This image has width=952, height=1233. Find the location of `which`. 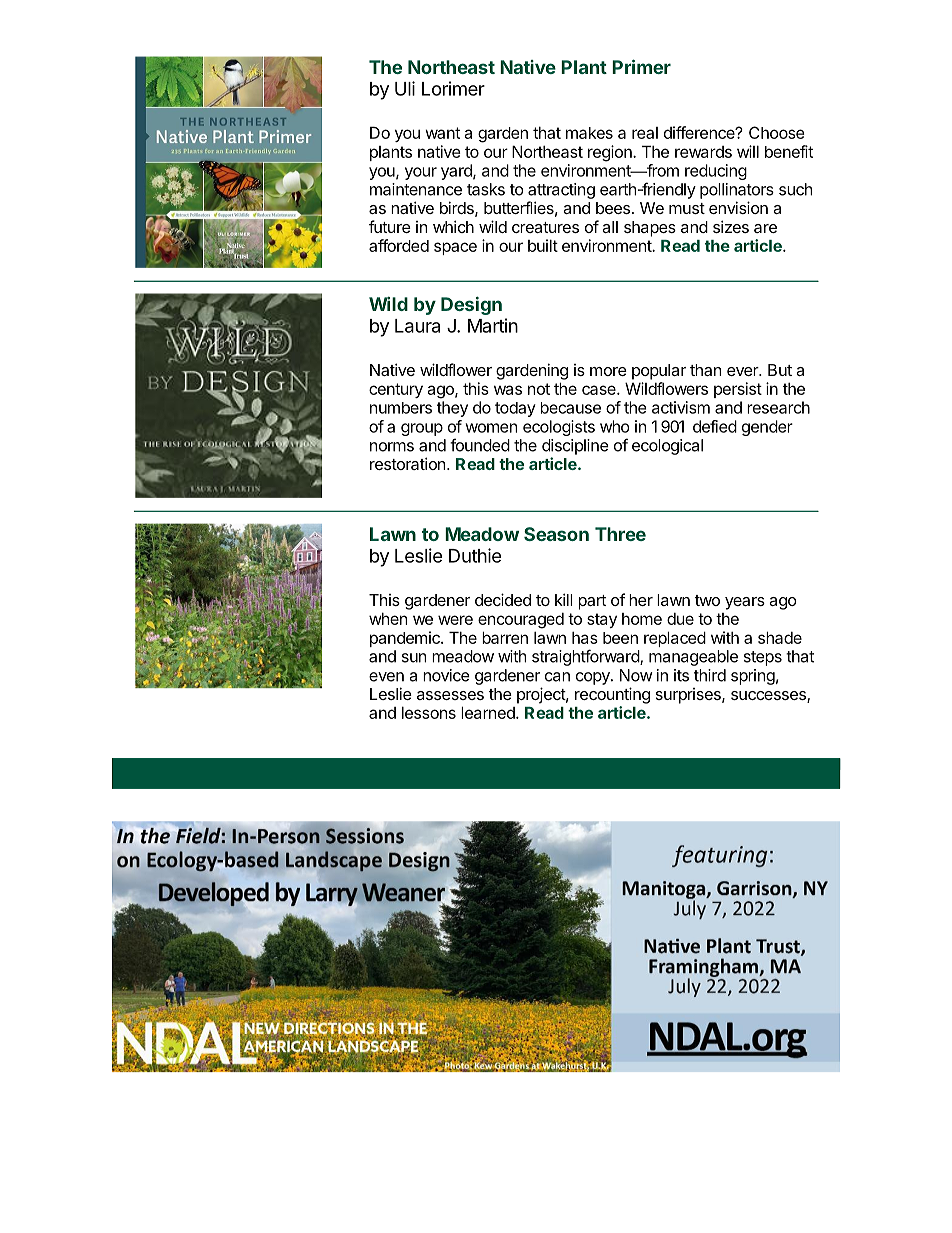

which is located at coordinates (453, 226).
